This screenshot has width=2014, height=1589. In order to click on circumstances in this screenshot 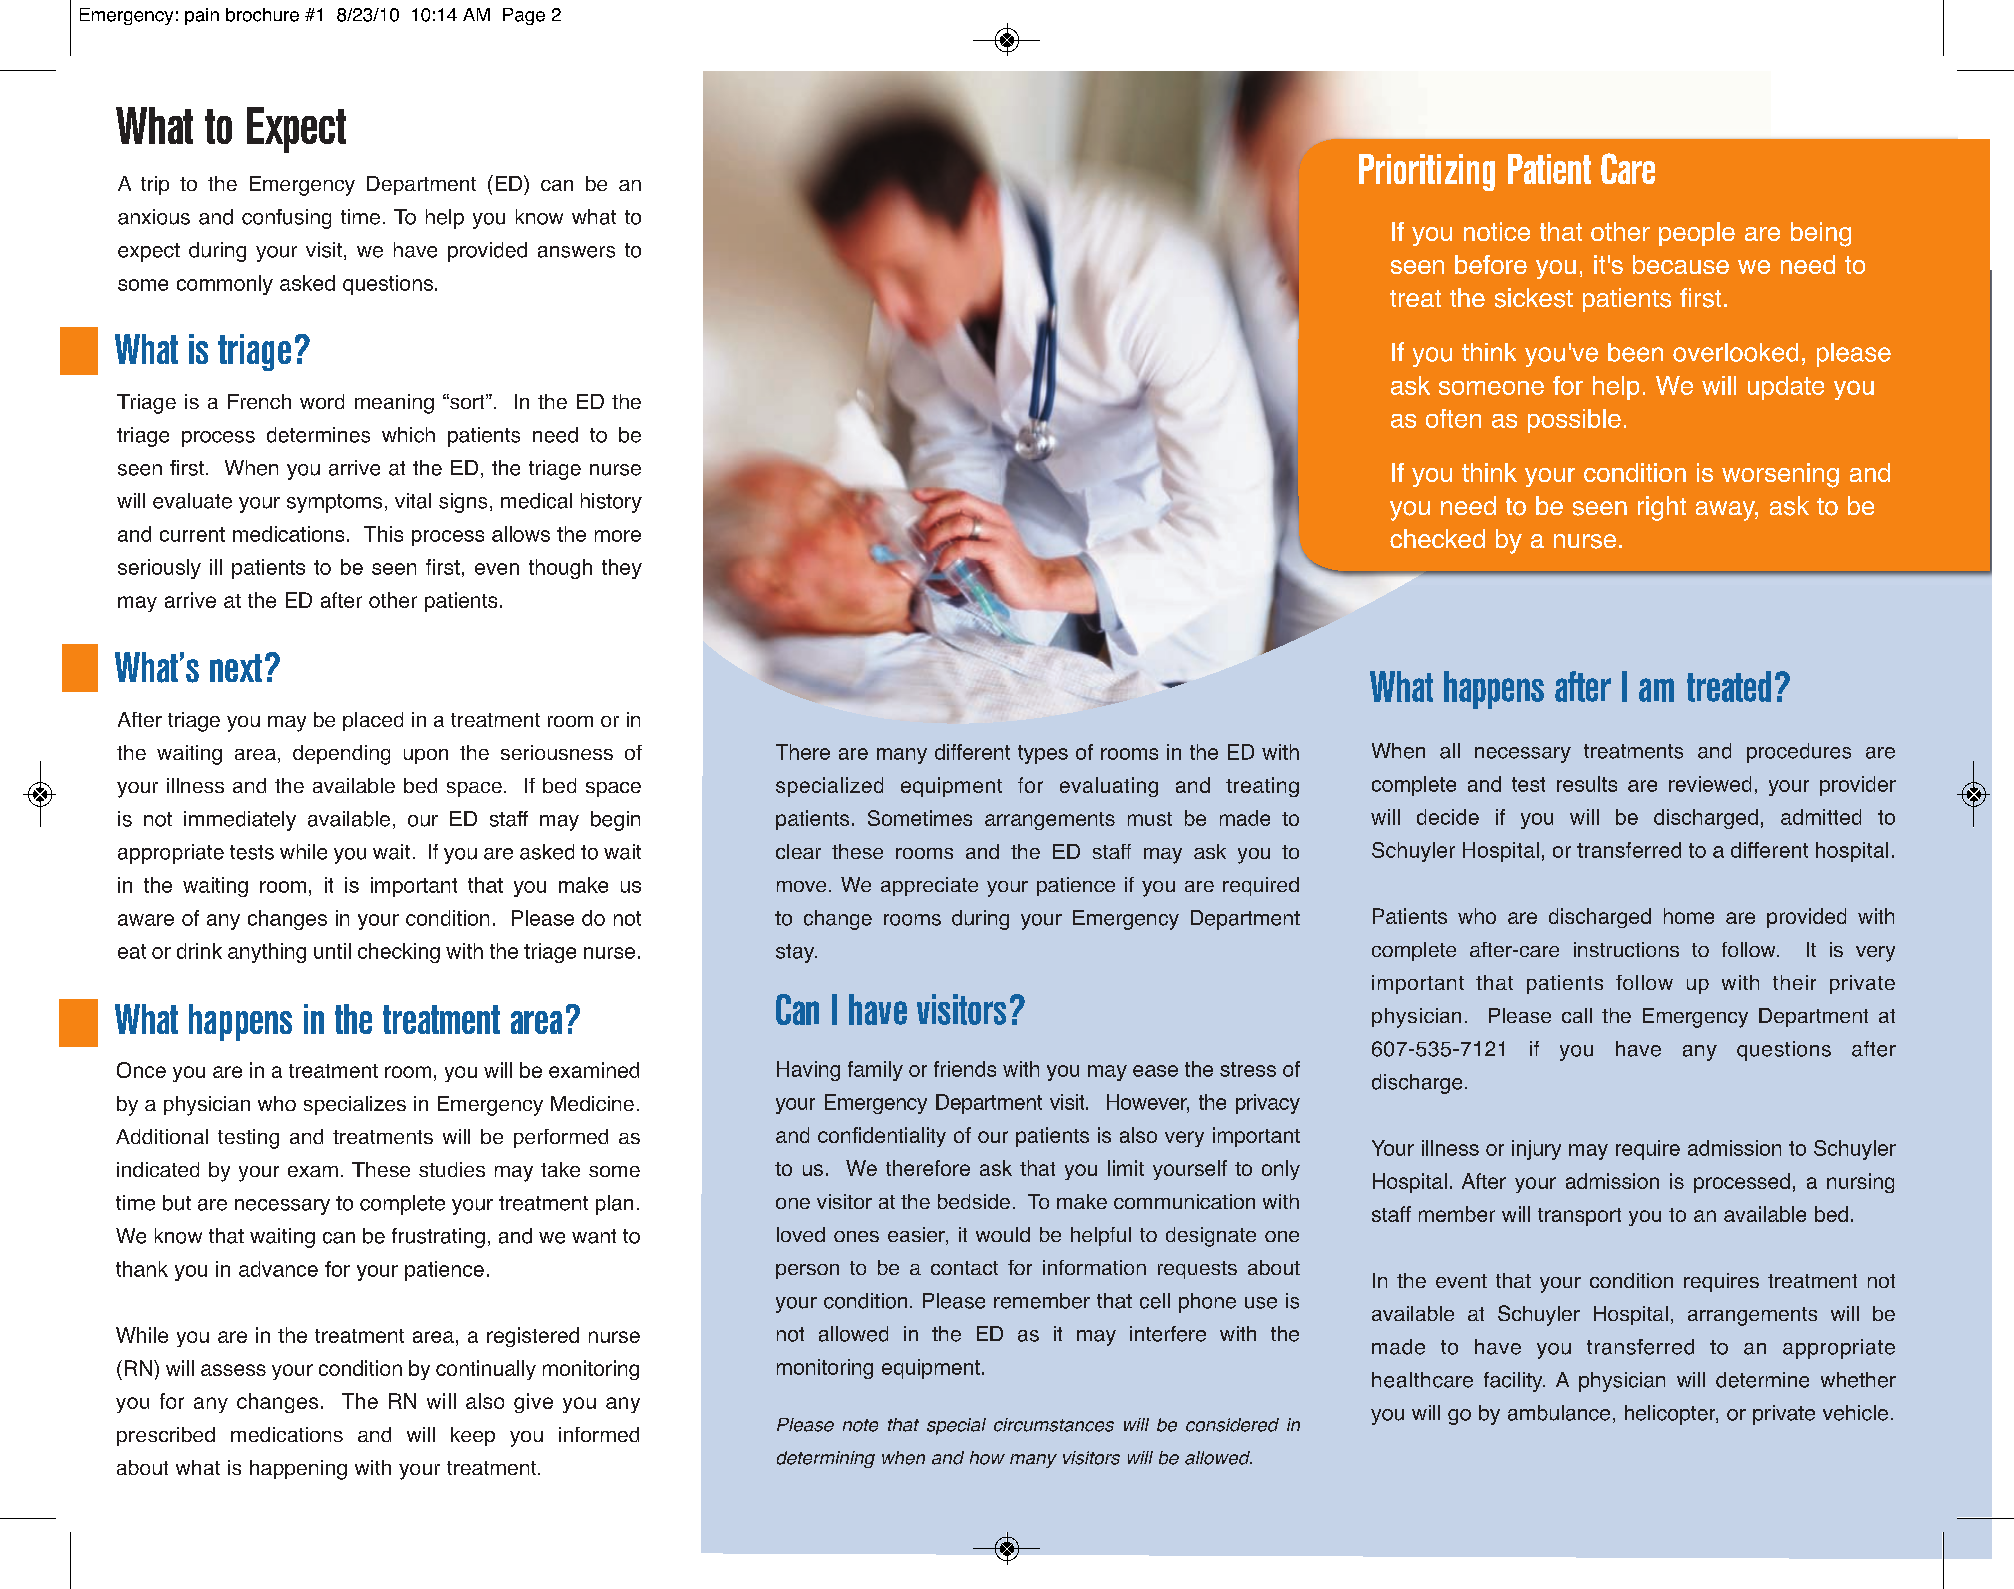, I will do `click(1054, 1425)`.
